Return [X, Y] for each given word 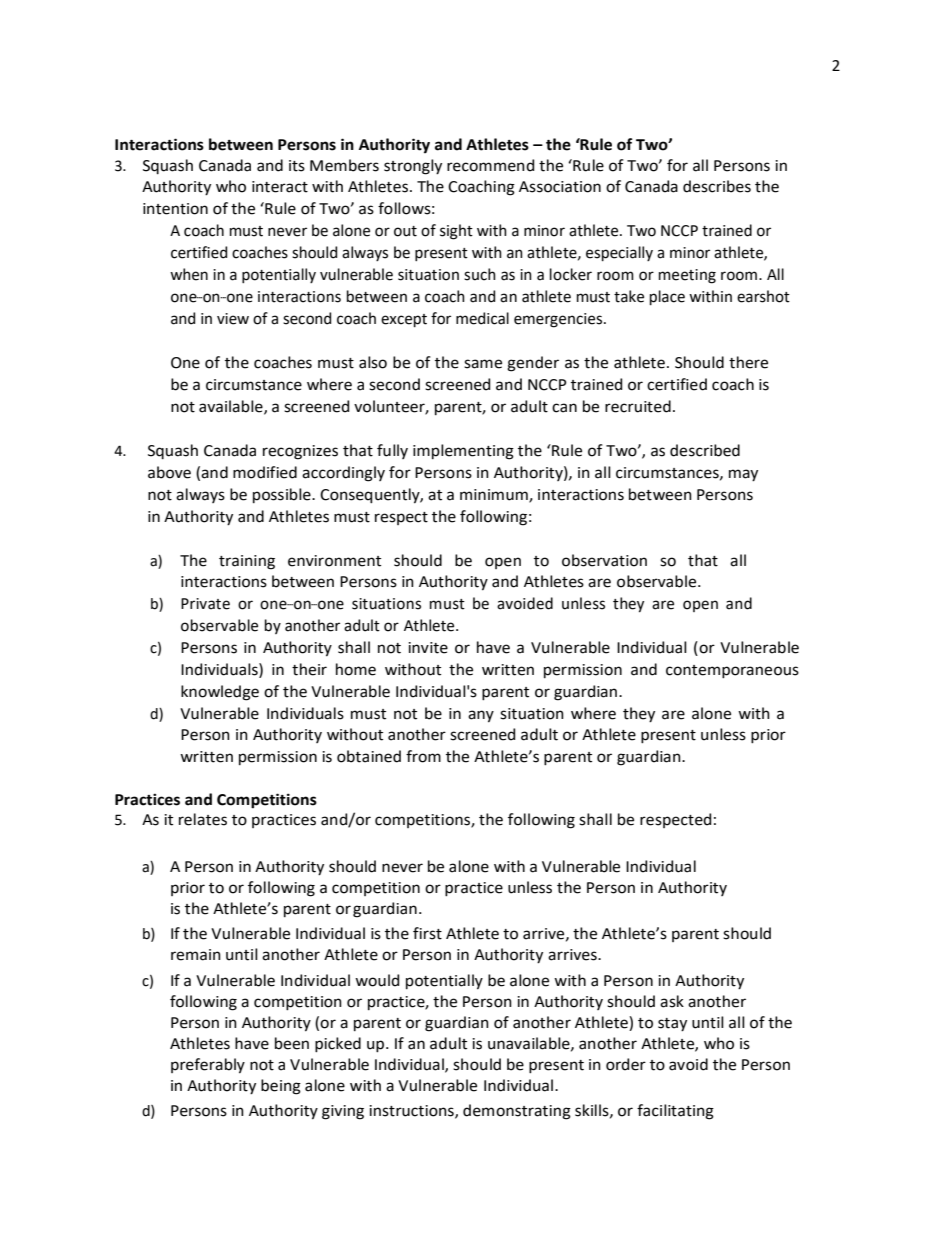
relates [203, 819]
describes [717, 186]
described [705, 450]
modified [265, 472]
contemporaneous [732, 672]
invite [428, 648]
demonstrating [517, 1112]
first [427, 933]
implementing [463, 452]
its [297, 166]
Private [205, 604]
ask [672, 1001]
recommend [490, 165]
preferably [208, 1066]
